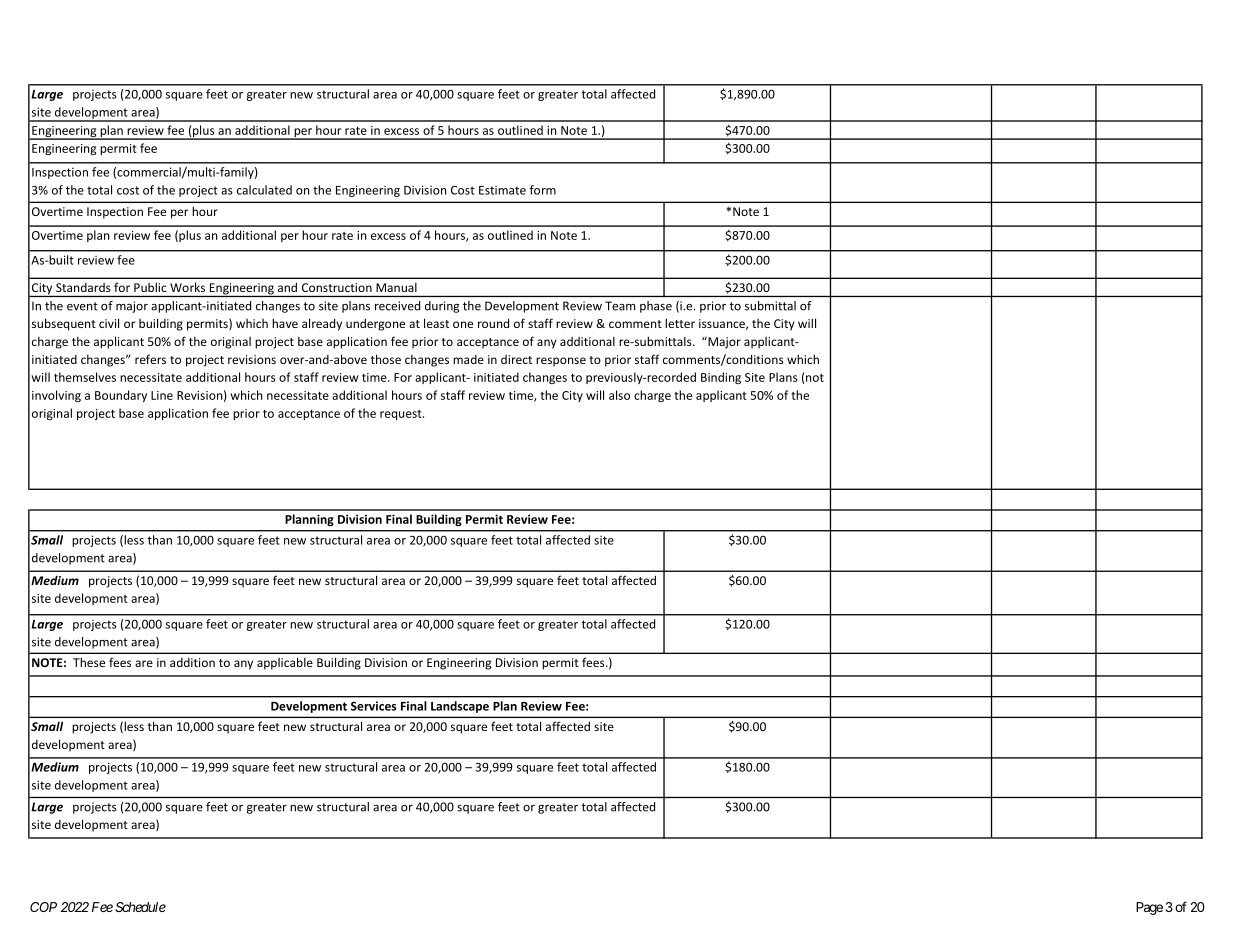 This screenshot has height=952, width=1233. Describe the element at coordinates (543, 190) in the screenshot. I see `form` at that location.
